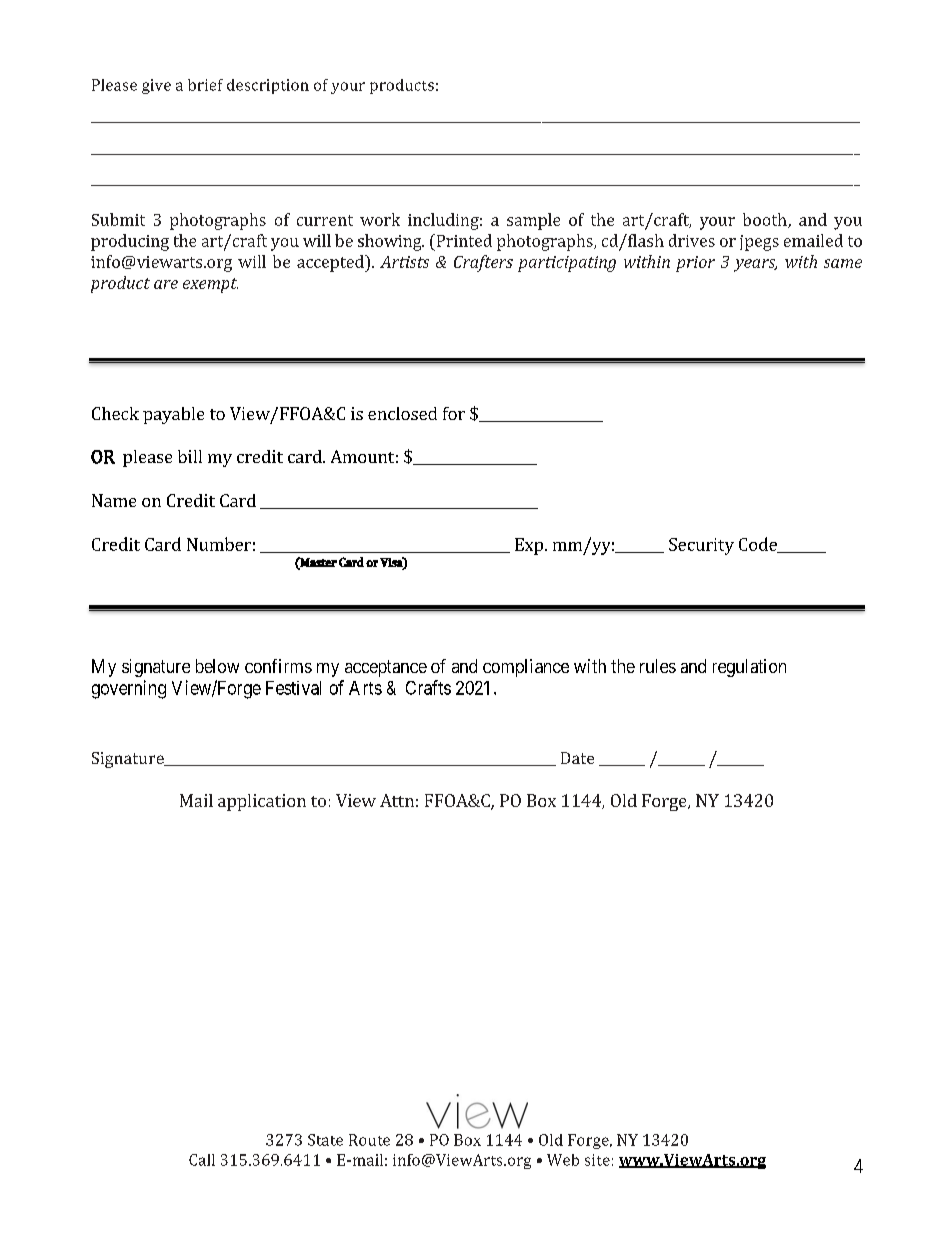 This image has width=952, height=1233. Describe the element at coordinates (749, 668) in the image. I see `regulation` at that location.
